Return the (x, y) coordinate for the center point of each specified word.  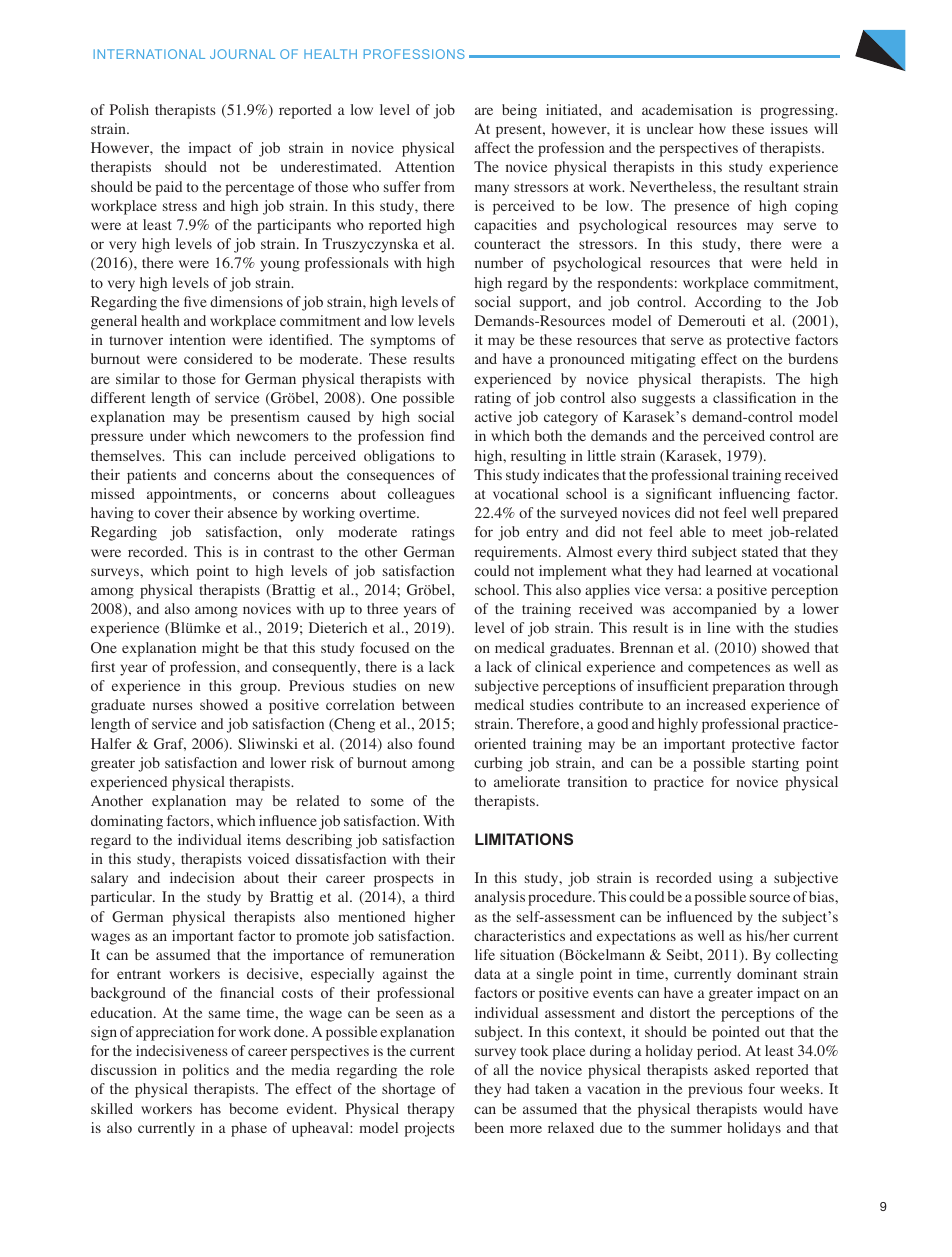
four (762, 1089)
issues (789, 128)
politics (206, 1071)
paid (169, 188)
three (382, 608)
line (718, 627)
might (220, 649)
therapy (430, 1110)
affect (492, 147)
